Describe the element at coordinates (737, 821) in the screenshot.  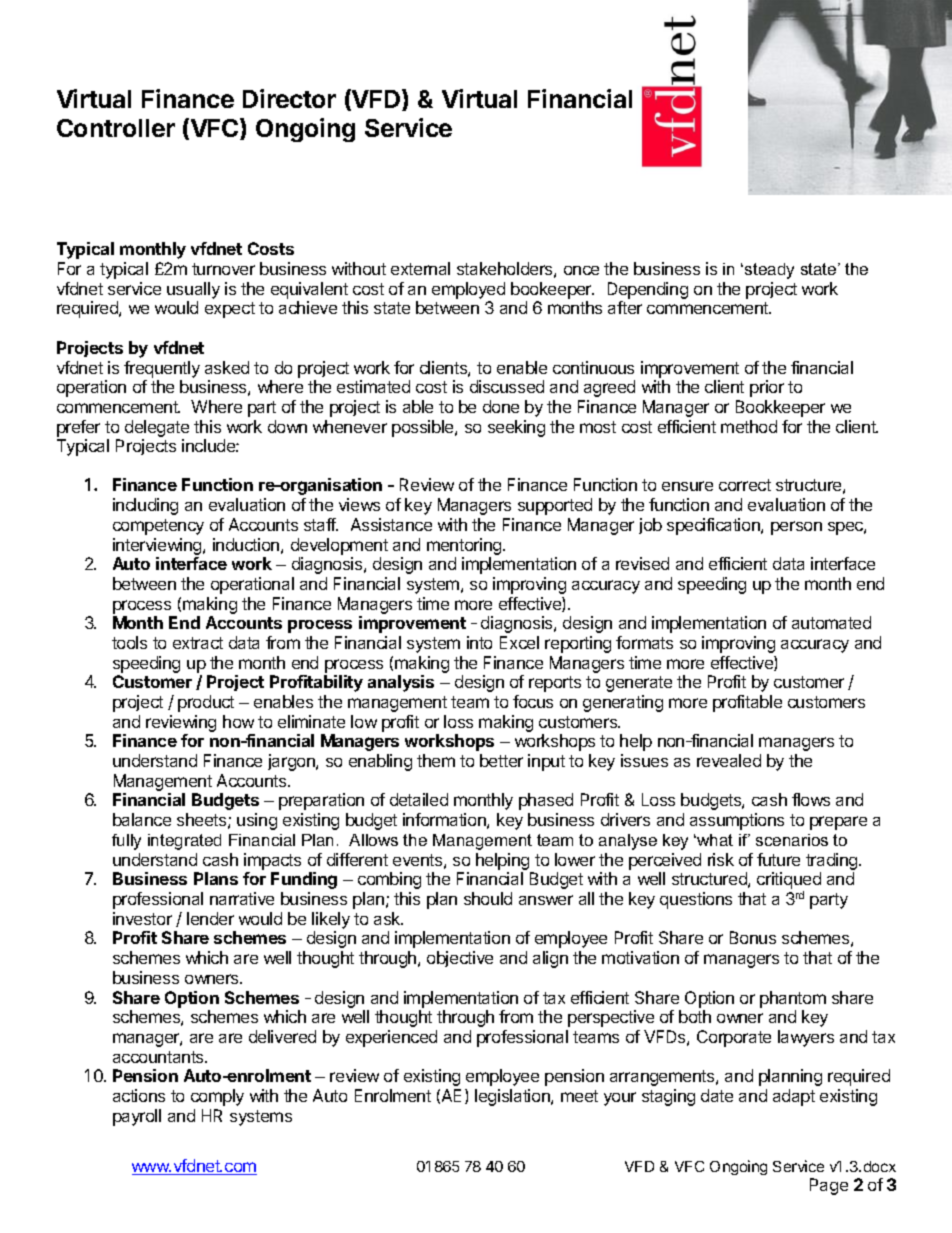
I see `assumptions` at that location.
